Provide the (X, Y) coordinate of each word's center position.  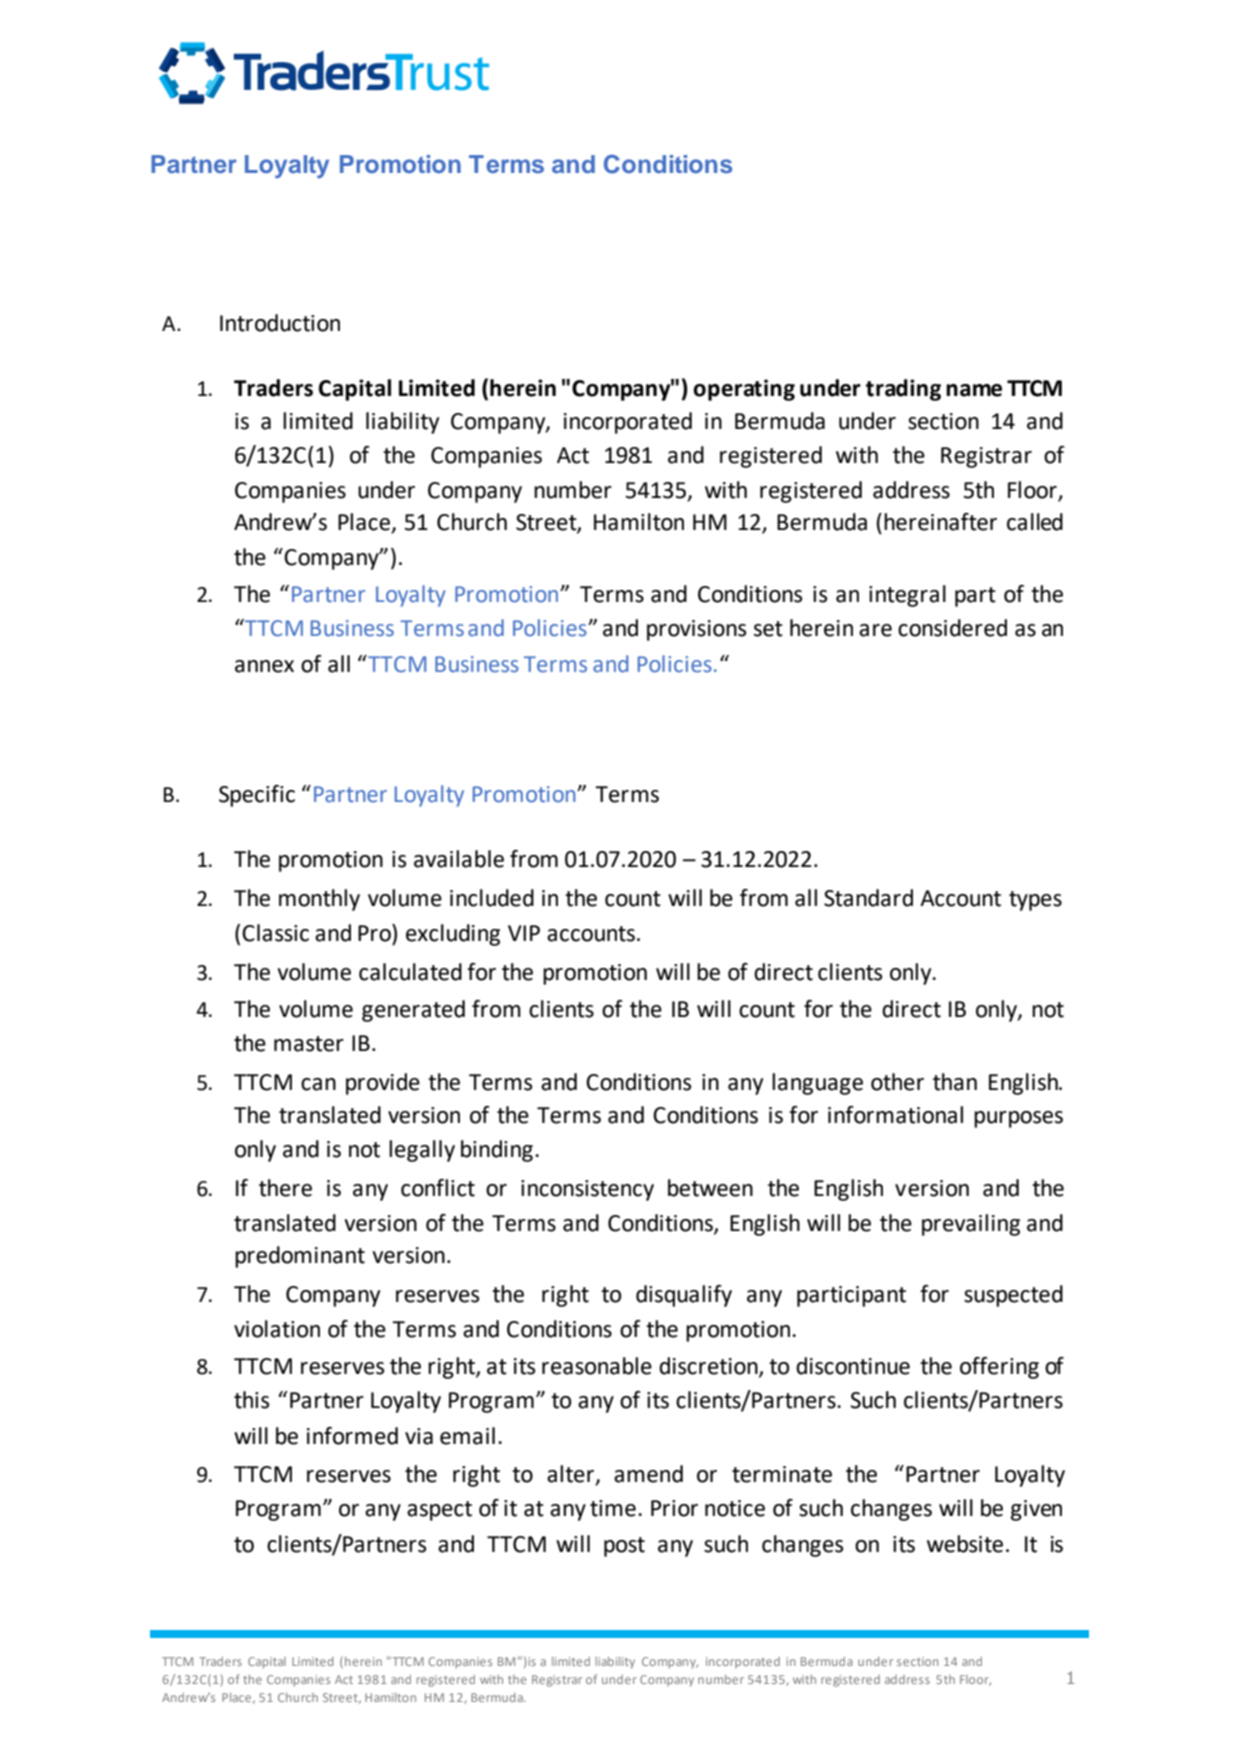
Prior (674, 1508)
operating (744, 390)
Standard (868, 898)
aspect (439, 1511)
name (974, 390)
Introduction (280, 323)
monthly (319, 900)
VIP (524, 933)
